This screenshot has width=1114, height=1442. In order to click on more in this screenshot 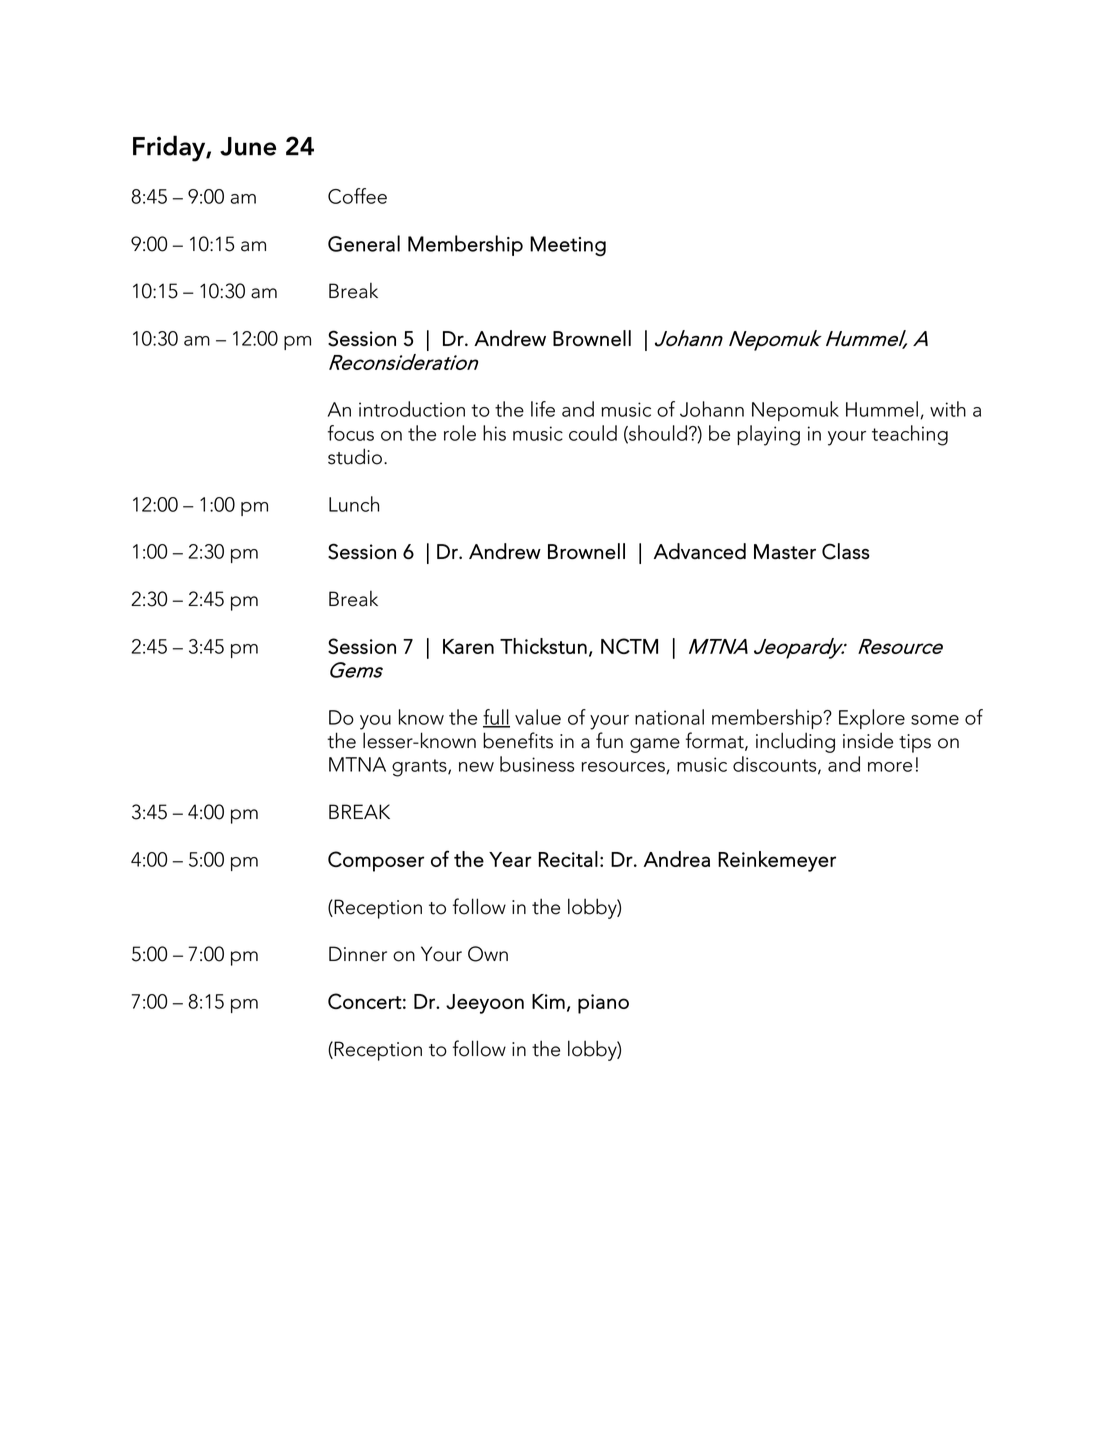, I will do `click(890, 767)`.
